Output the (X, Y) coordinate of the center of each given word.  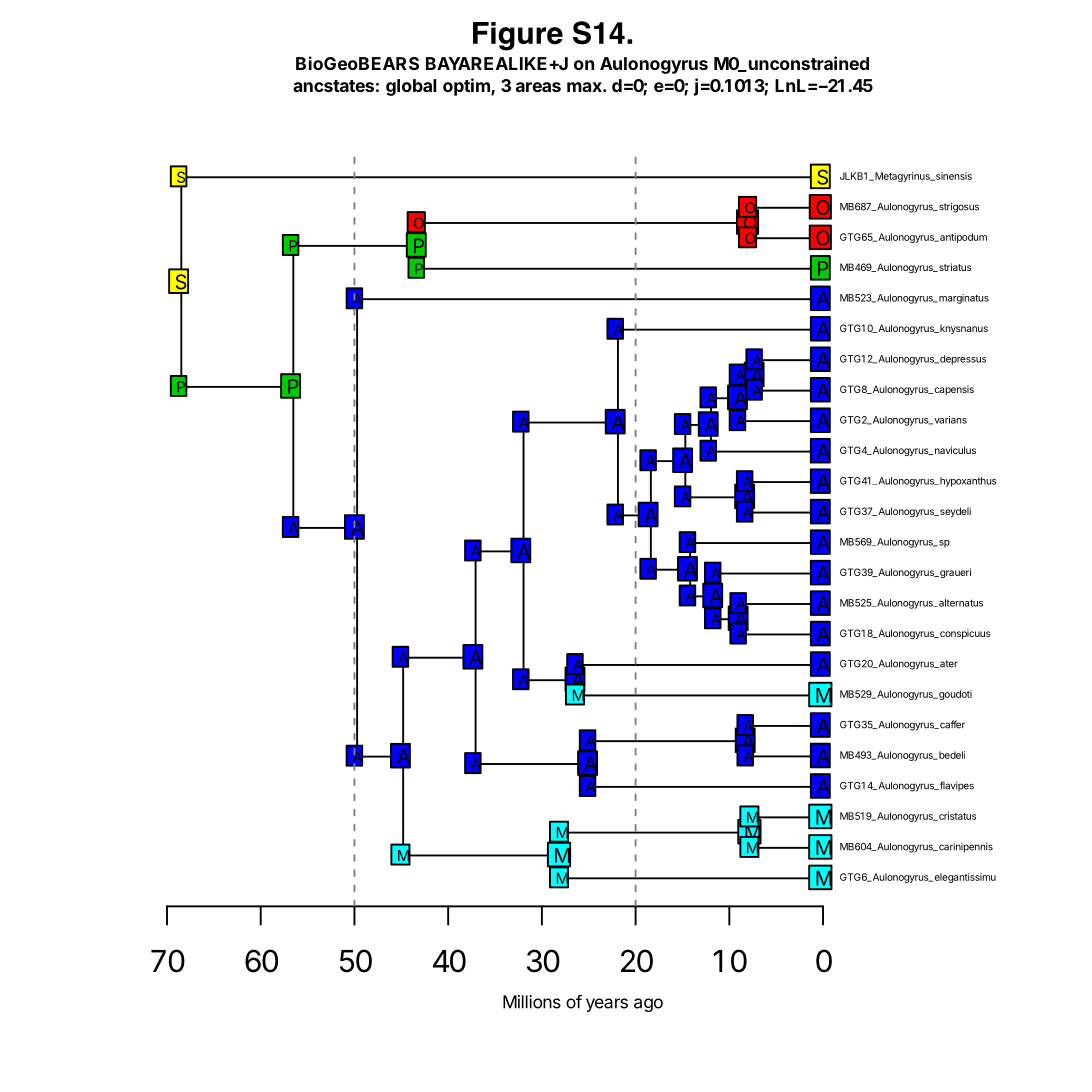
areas (538, 87)
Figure (518, 36)
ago (648, 1005)
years (607, 1005)
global (411, 87)
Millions (532, 1002)
